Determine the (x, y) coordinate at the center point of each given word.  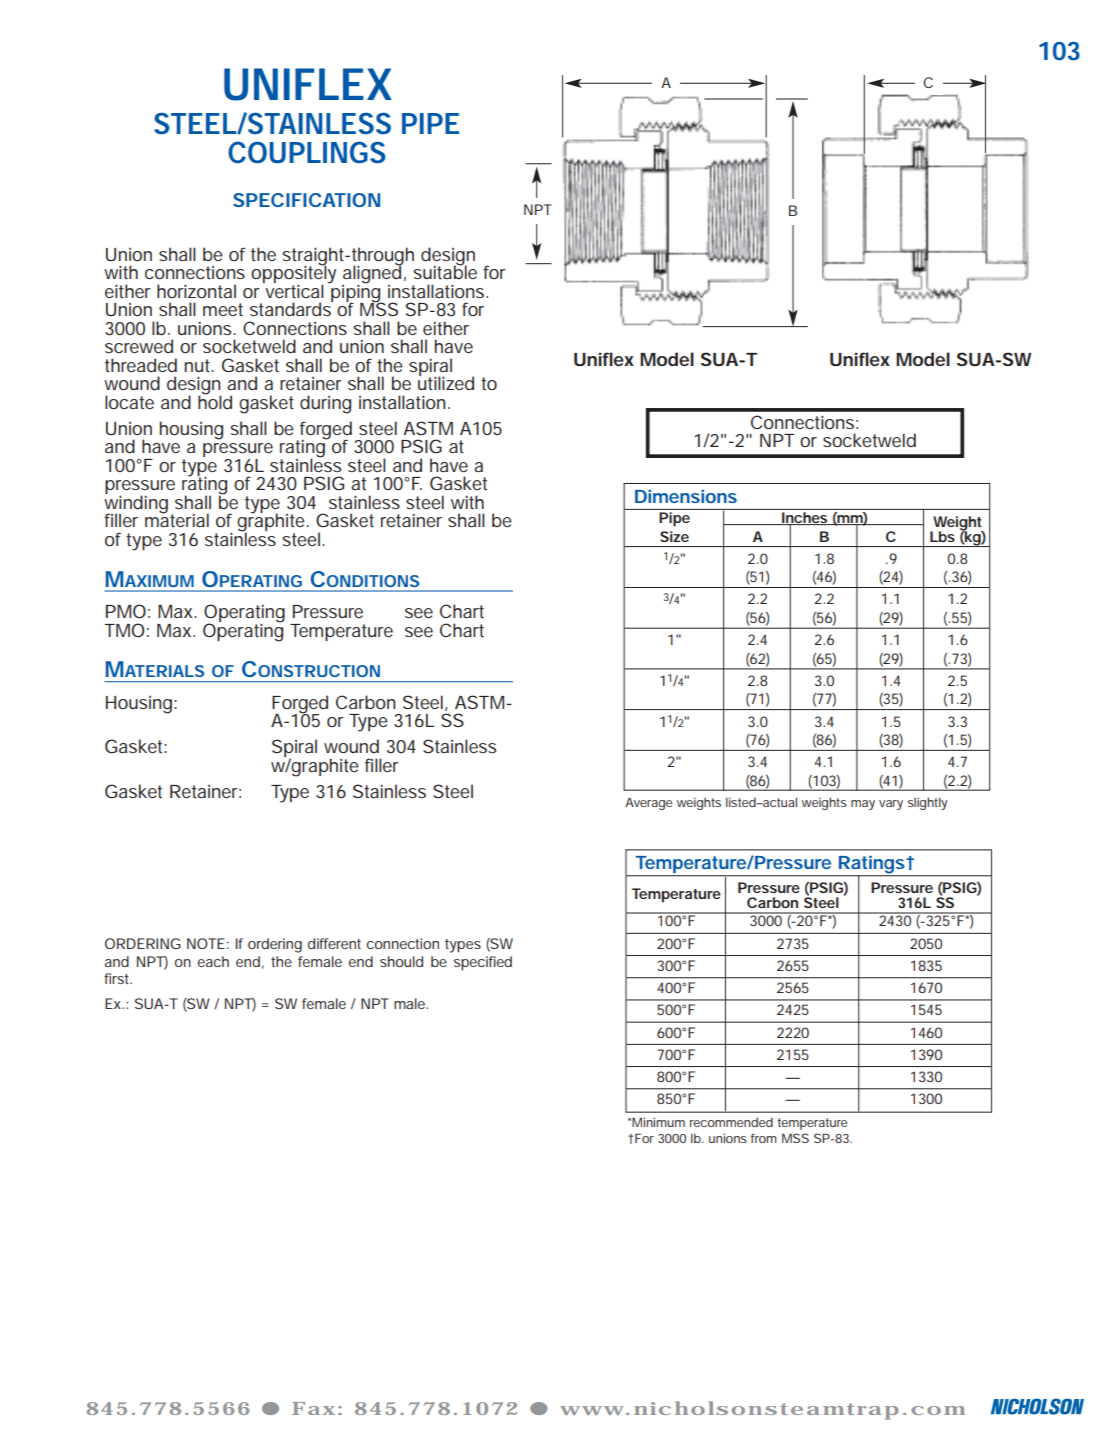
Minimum (658, 1122)
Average (648, 804)
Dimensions (686, 496)
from (764, 1138)
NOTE (206, 943)
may (863, 805)
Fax (313, 1408)
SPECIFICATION (306, 200)
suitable (445, 271)
